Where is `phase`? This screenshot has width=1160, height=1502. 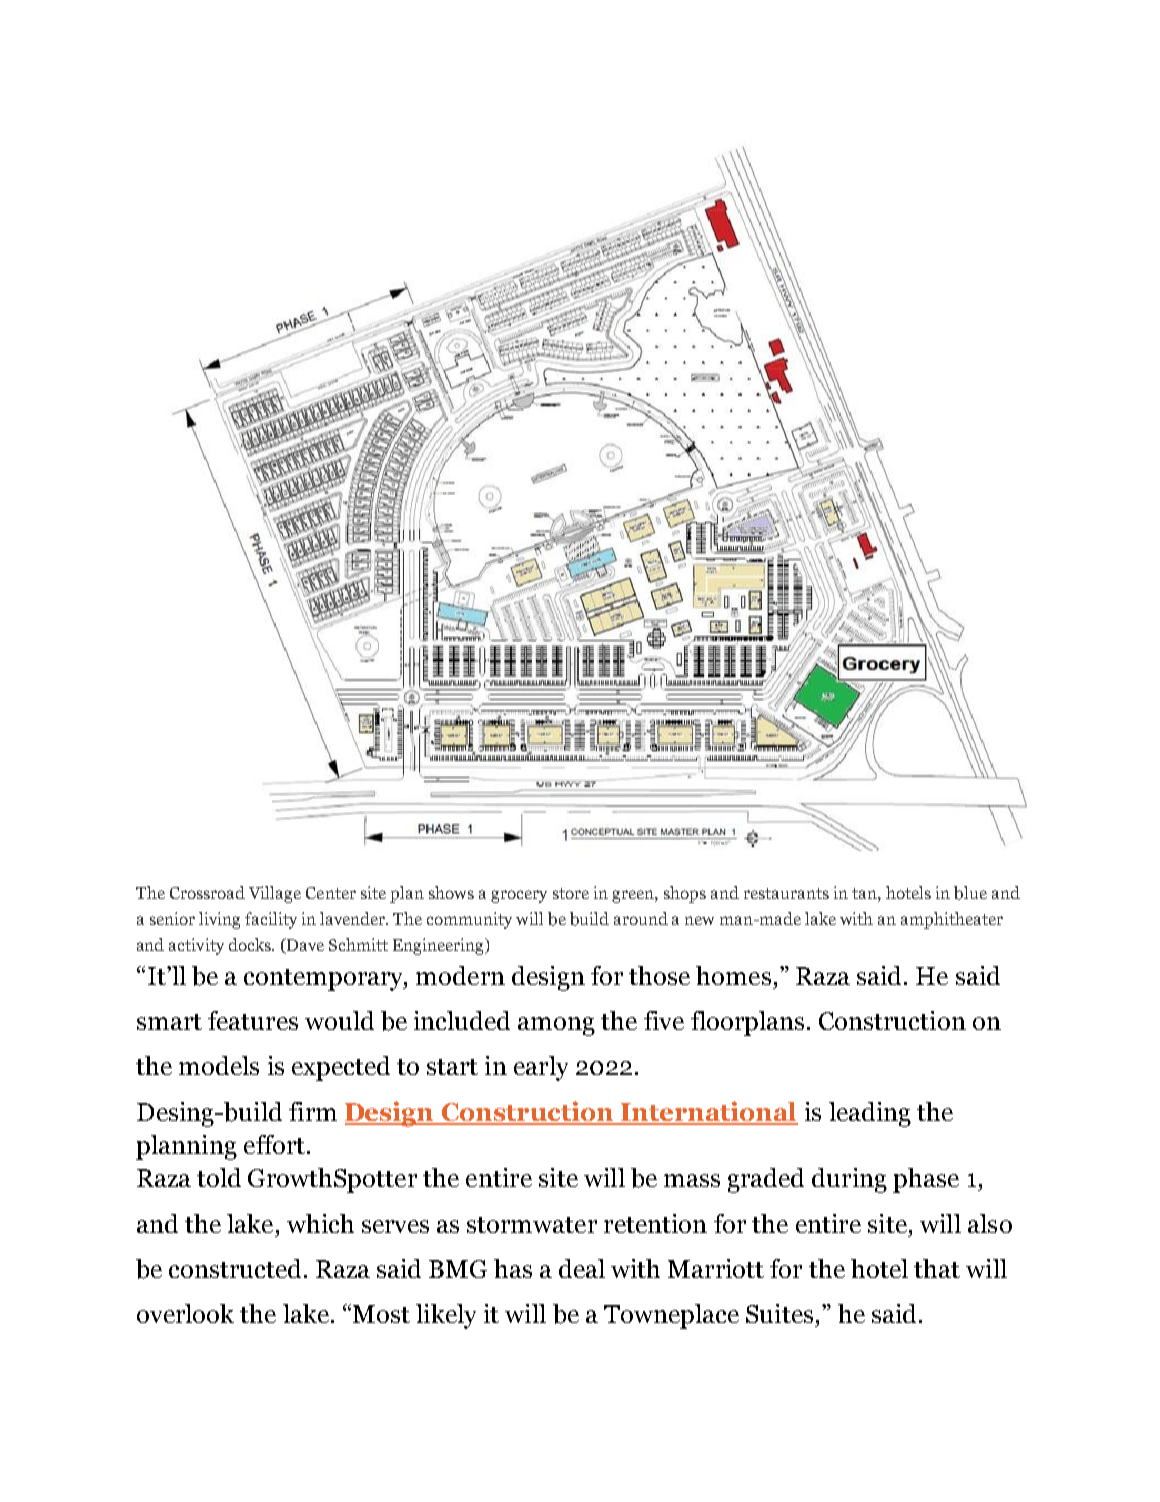 phase is located at coordinates (926, 1180).
